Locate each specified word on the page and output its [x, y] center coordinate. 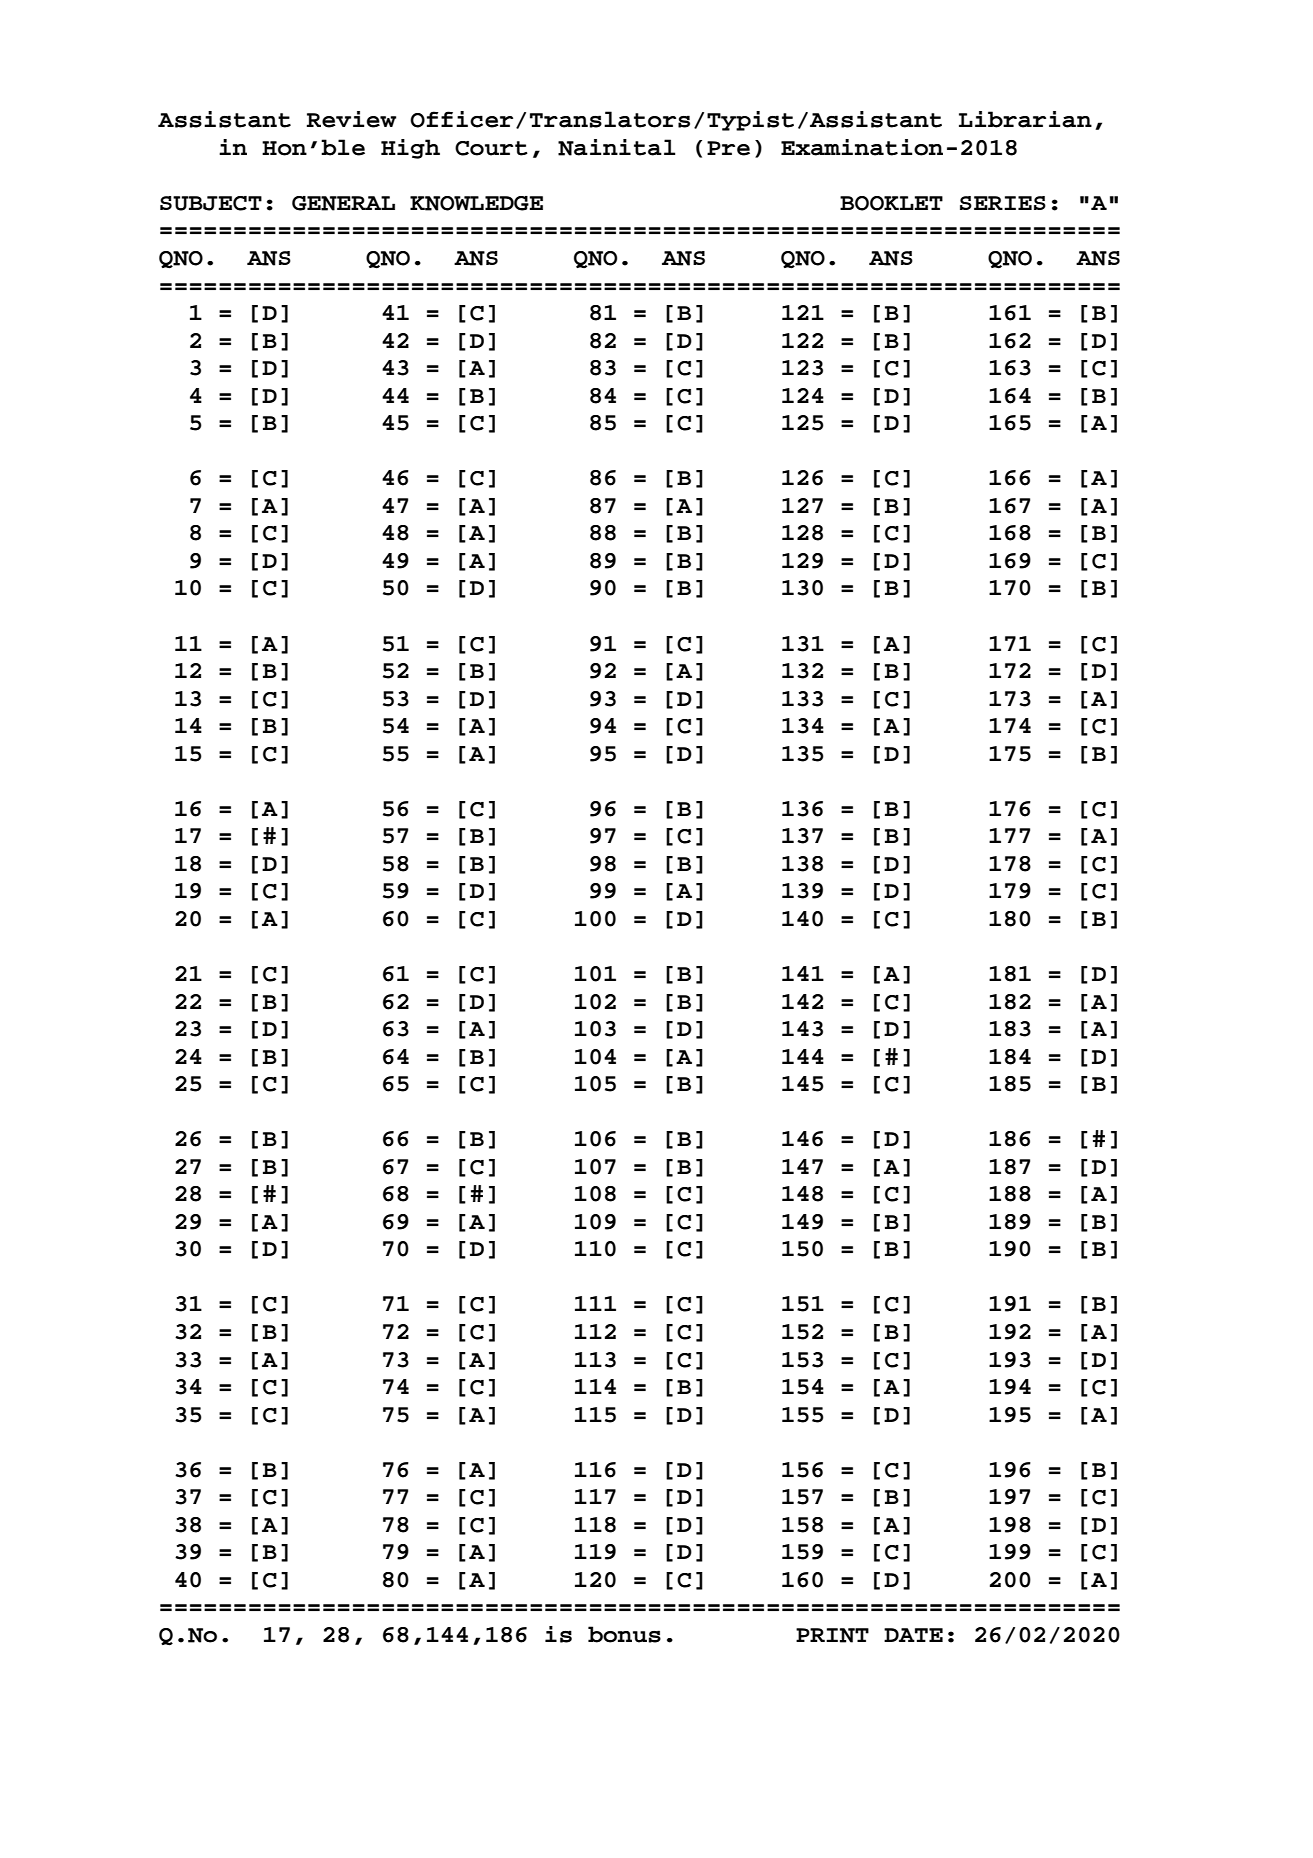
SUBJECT [211, 203]
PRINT [832, 1635]
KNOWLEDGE [476, 203]
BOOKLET [891, 203]
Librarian [1025, 119]
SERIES [1003, 203]
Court [491, 148]
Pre [728, 148]
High [410, 149]
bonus [624, 1634]
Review [351, 119]
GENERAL [343, 203]
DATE [913, 1635]
